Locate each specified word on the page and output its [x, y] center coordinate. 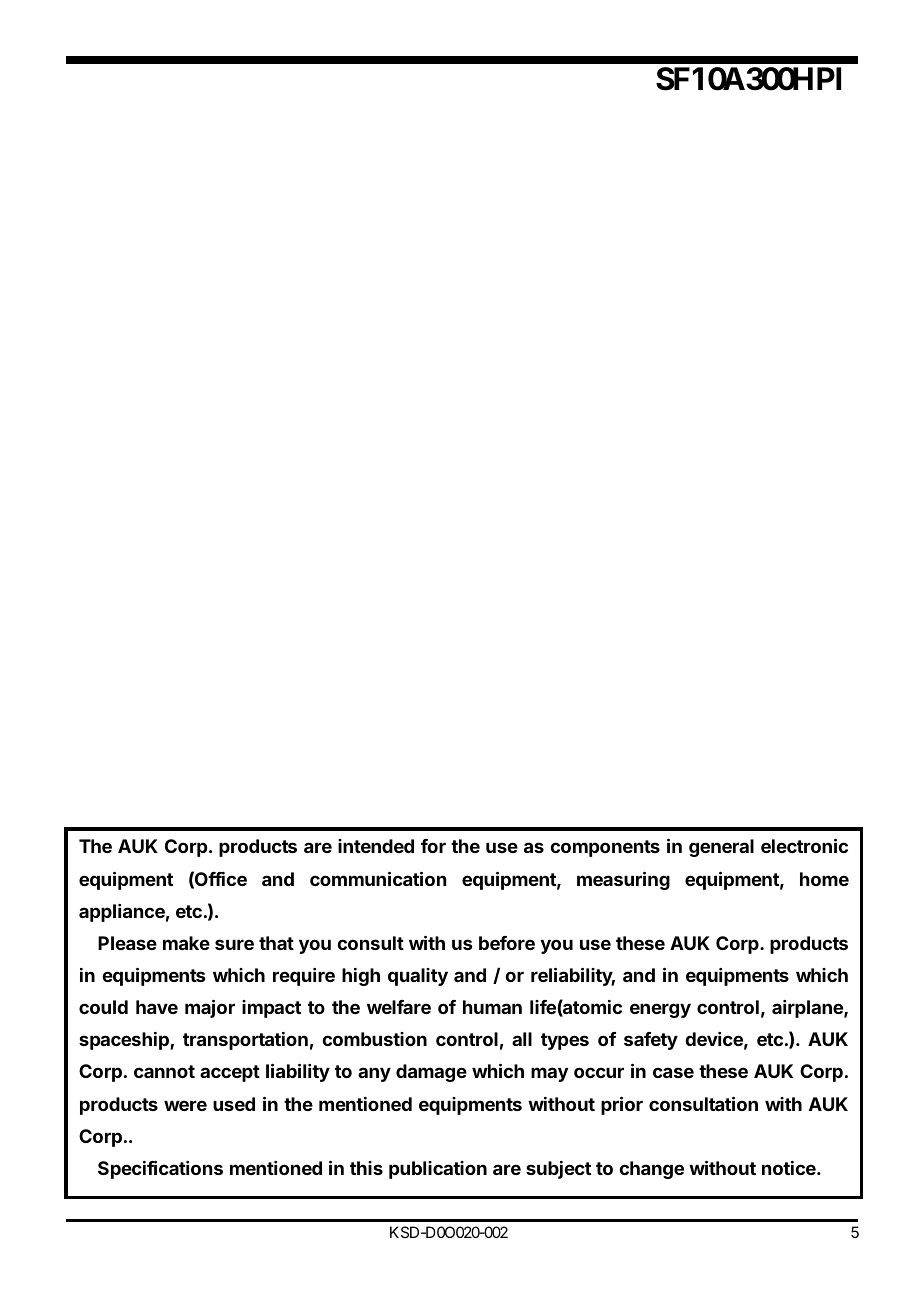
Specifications [160, 1169]
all [522, 1039]
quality [418, 977]
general [721, 848]
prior [622, 1105]
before [507, 943]
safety [651, 1041]
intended [376, 846]
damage [431, 1073]
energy [660, 1010]
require [304, 977]
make [186, 943]
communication [378, 878]
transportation [245, 1041]
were [185, 1105]
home [824, 879]
